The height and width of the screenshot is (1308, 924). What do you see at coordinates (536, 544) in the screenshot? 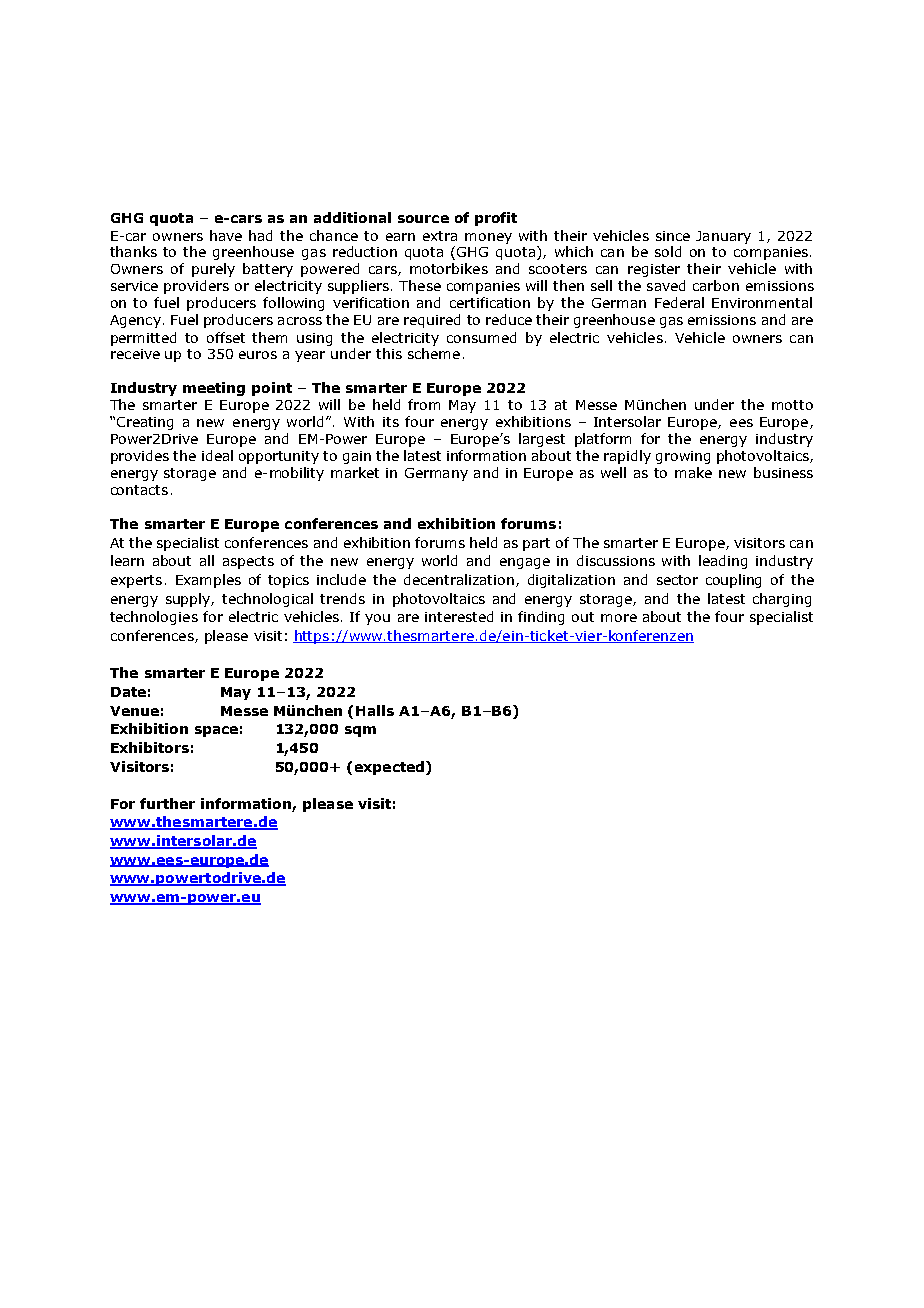
I see `part` at bounding box center [536, 544].
